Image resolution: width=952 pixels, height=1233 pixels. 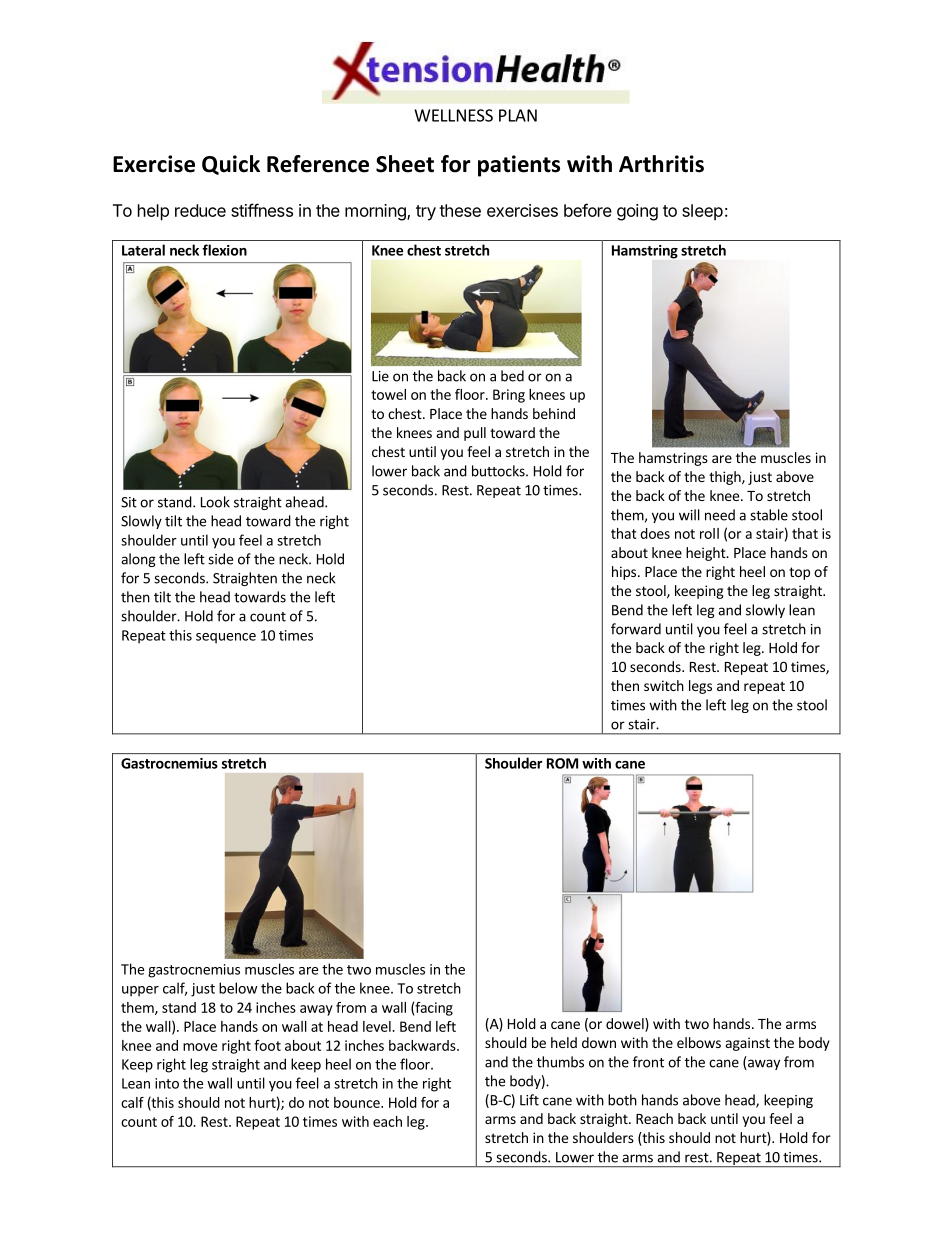 What do you see at coordinates (707, 554) in the screenshot?
I see `height` at bounding box center [707, 554].
